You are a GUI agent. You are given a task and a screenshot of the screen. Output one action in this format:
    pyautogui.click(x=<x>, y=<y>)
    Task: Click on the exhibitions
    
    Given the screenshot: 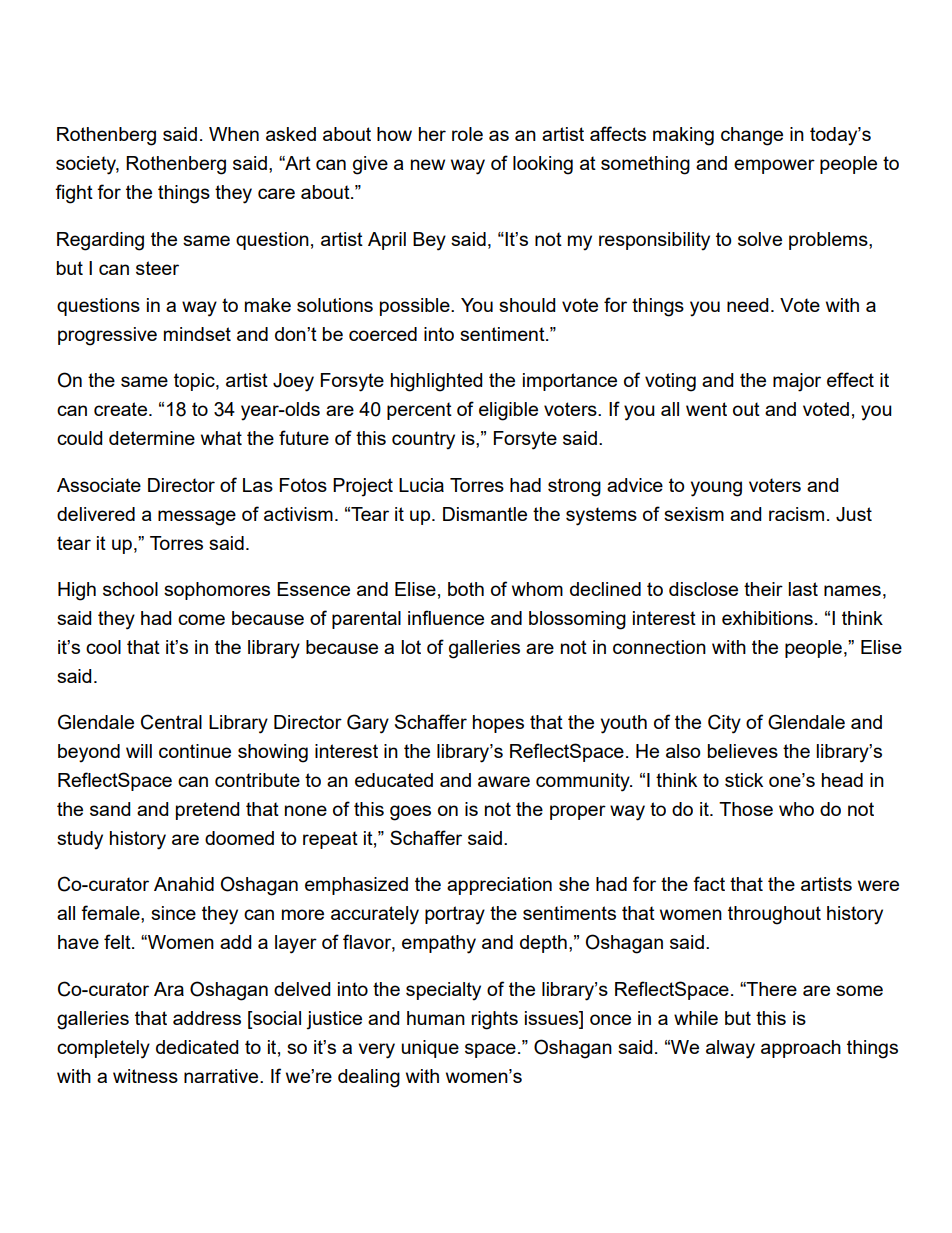 What is the action you would take?
    pyautogui.click(x=767, y=618)
